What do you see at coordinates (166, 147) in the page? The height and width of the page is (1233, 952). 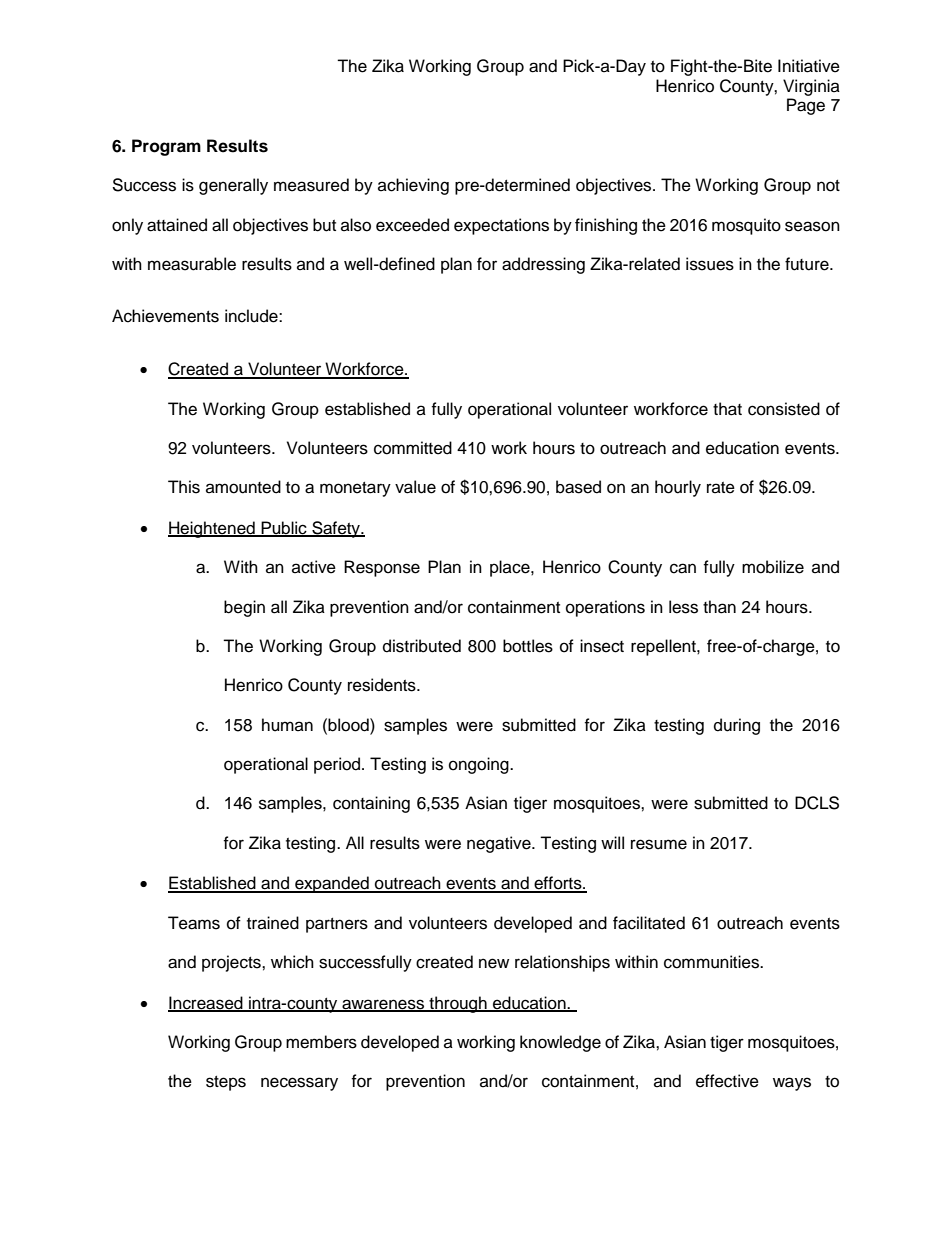 I see `Program` at bounding box center [166, 147].
